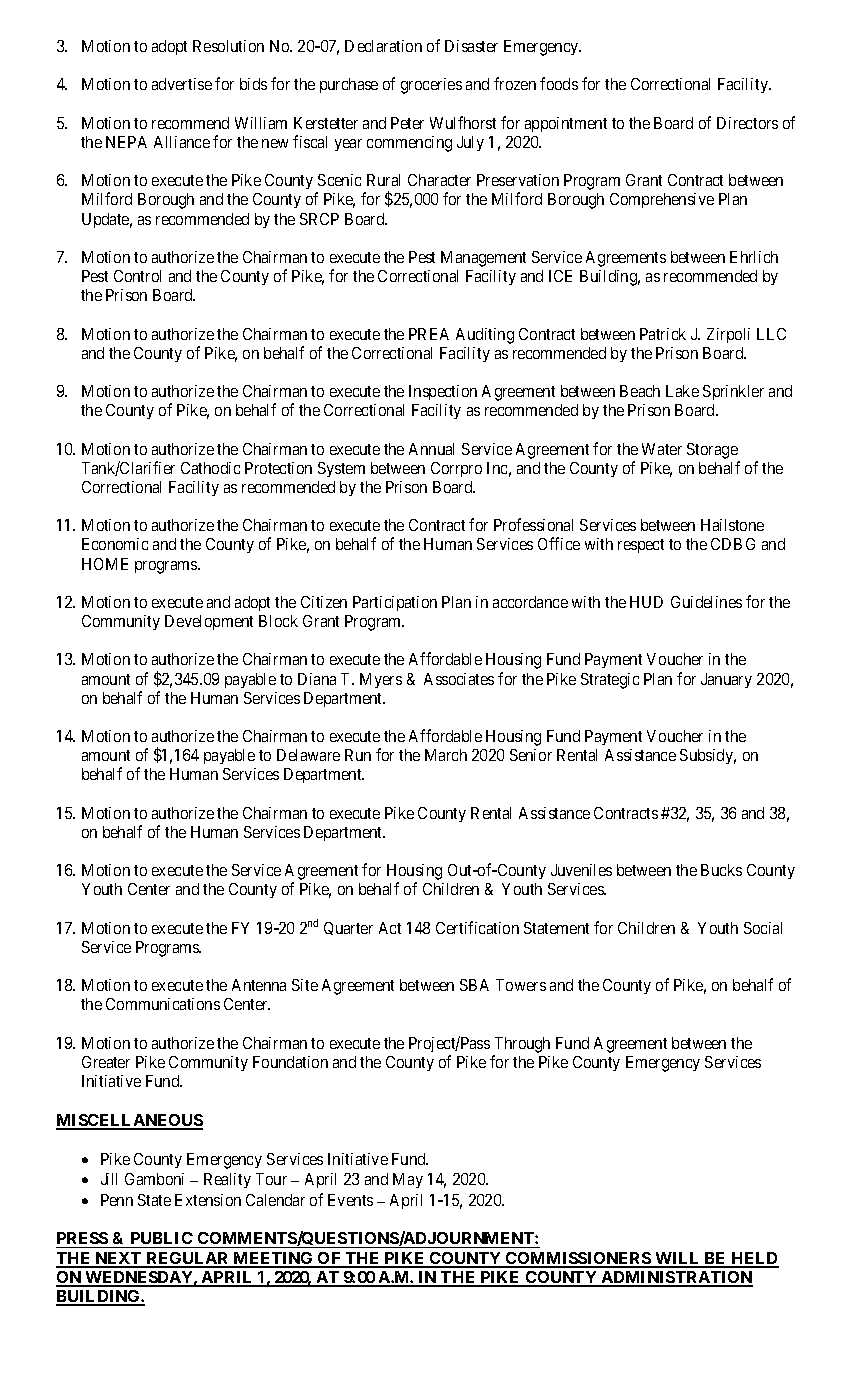 The image size is (849, 1400). What do you see at coordinates (747, 123) in the screenshot?
I see `Directors` at bounding box center [747, 123].
